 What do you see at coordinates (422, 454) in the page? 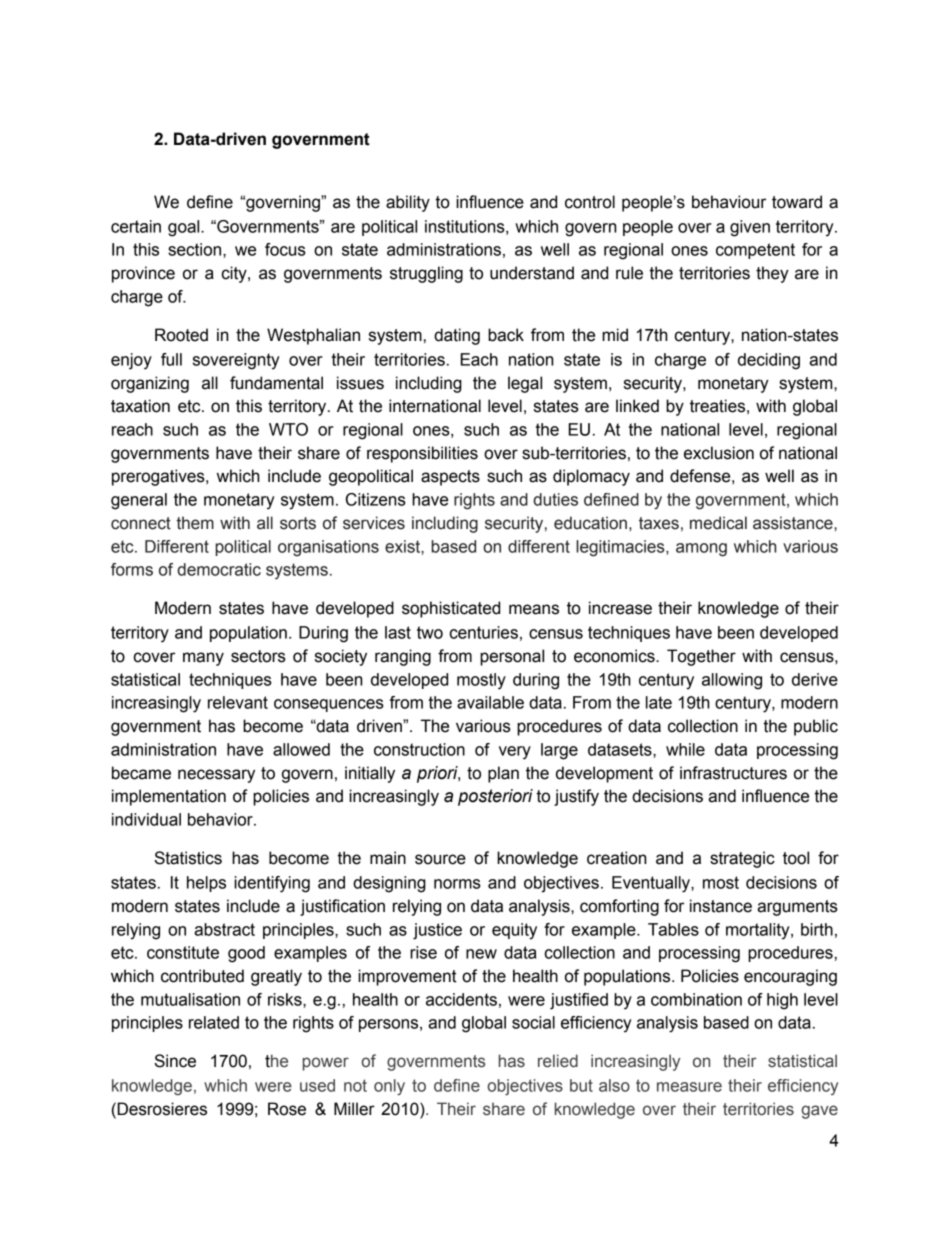
I see `responsibilities` at bounding box center [422, 454].
